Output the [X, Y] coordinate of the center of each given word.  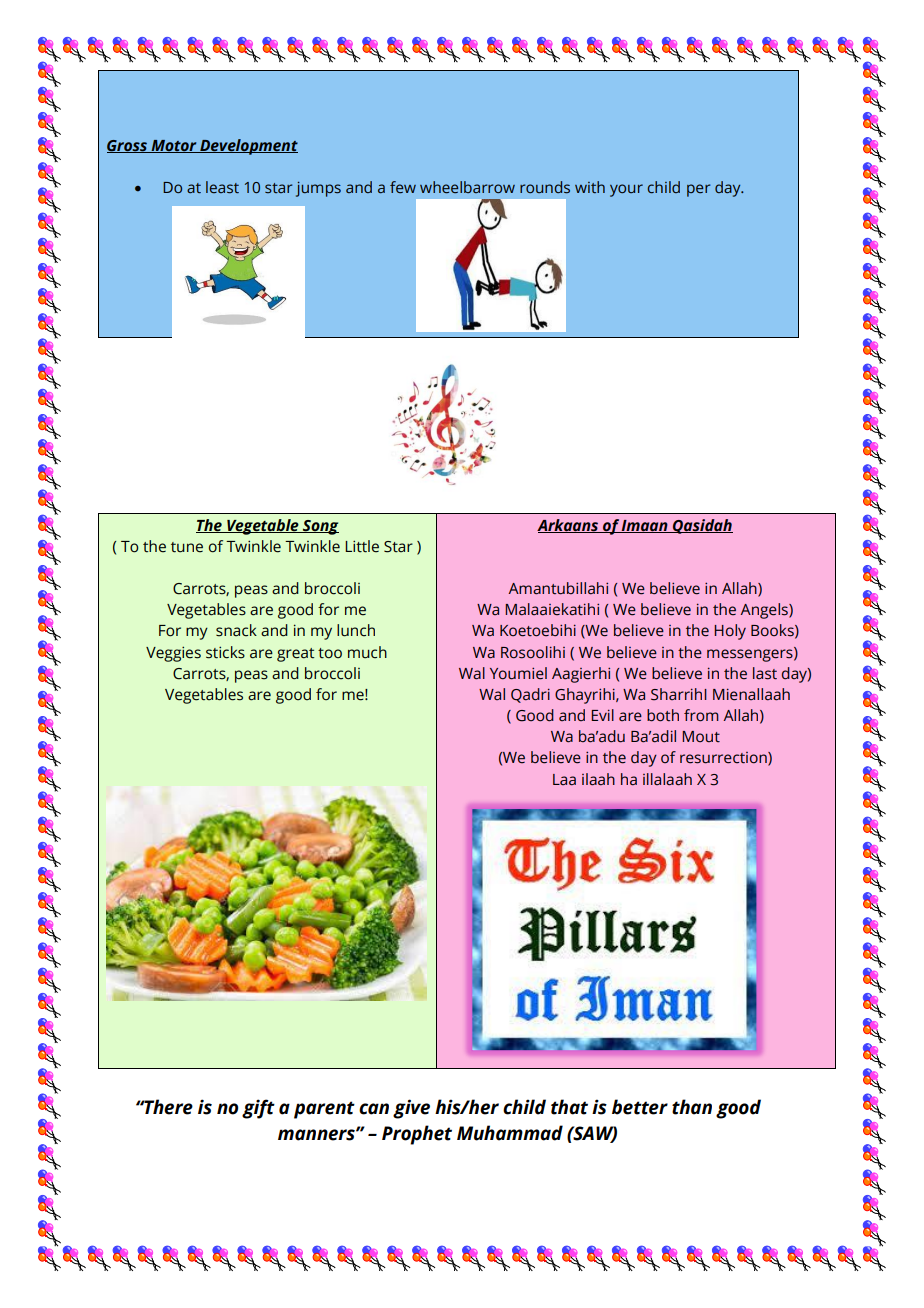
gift [258, 1109]
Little [362, 546]
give [411, 1109]
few [403, 187]
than [692, 1107]
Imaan [645, 526]
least [222, 187]
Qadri [530, 695]
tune [187, 547]
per [698, 190]
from [701, 715]
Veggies [173, 654]
